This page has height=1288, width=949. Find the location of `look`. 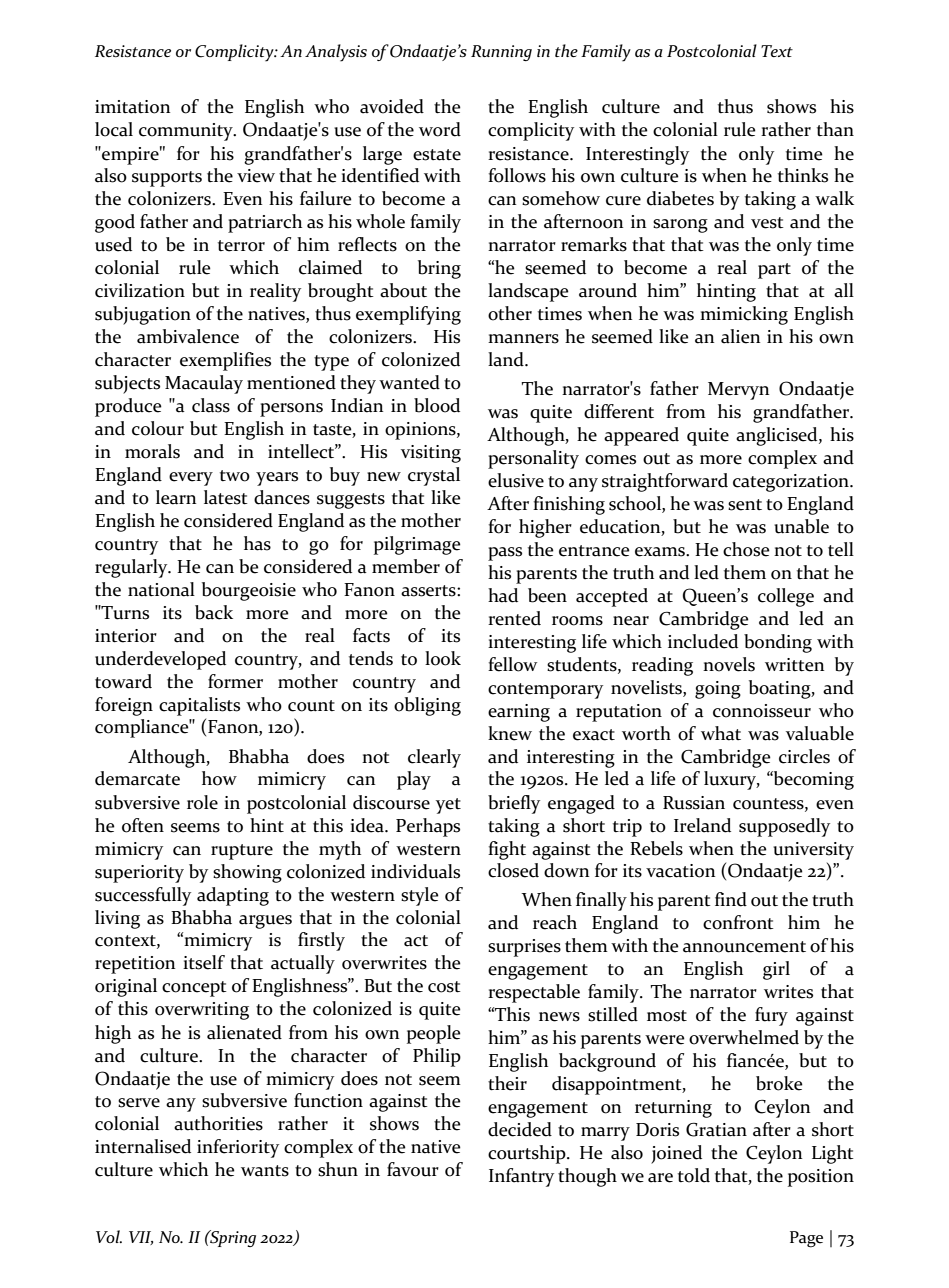

look is located at coordinates (443, 658).
